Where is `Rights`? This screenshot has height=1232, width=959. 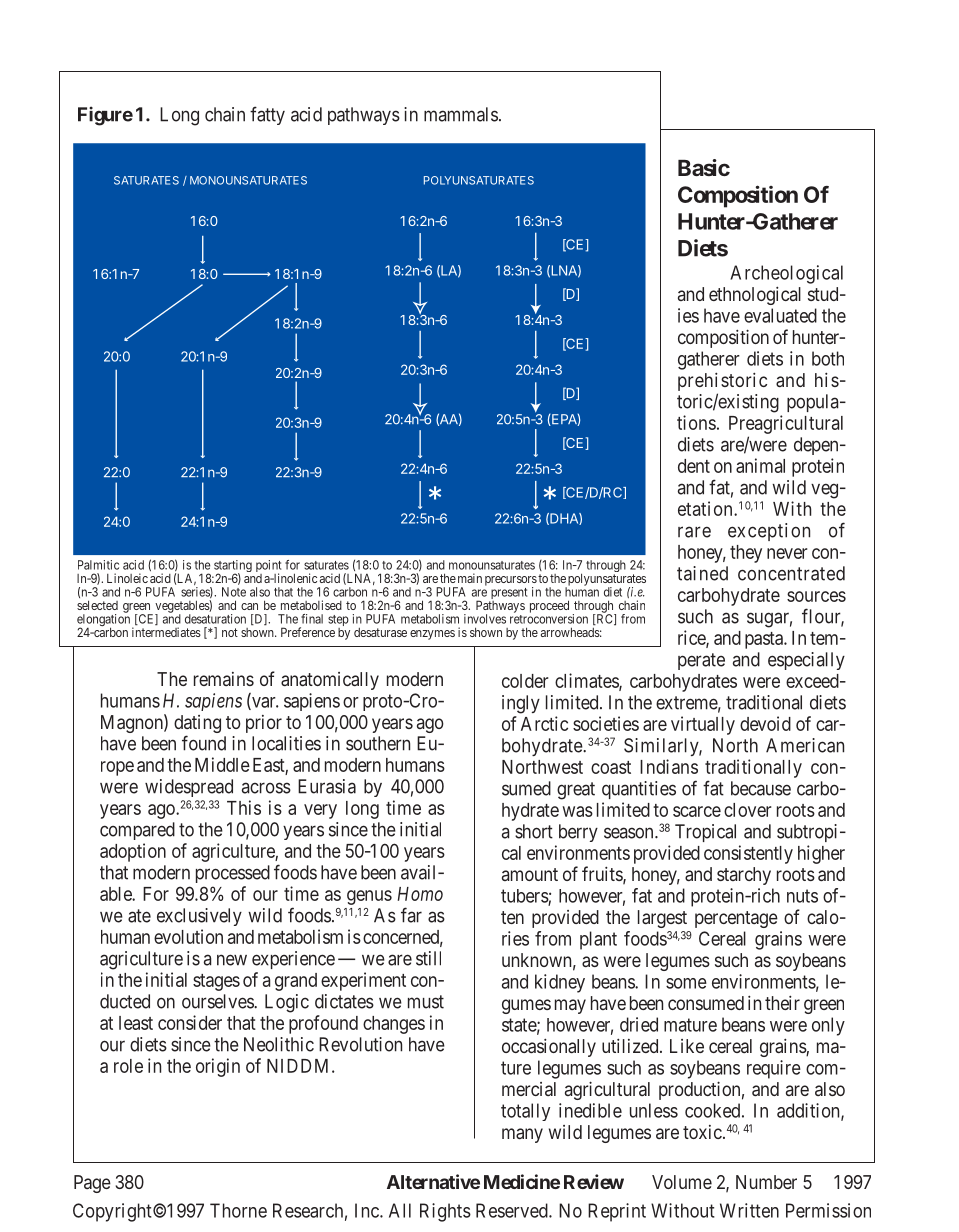 Rights is located at coordinates (445, 1212).
